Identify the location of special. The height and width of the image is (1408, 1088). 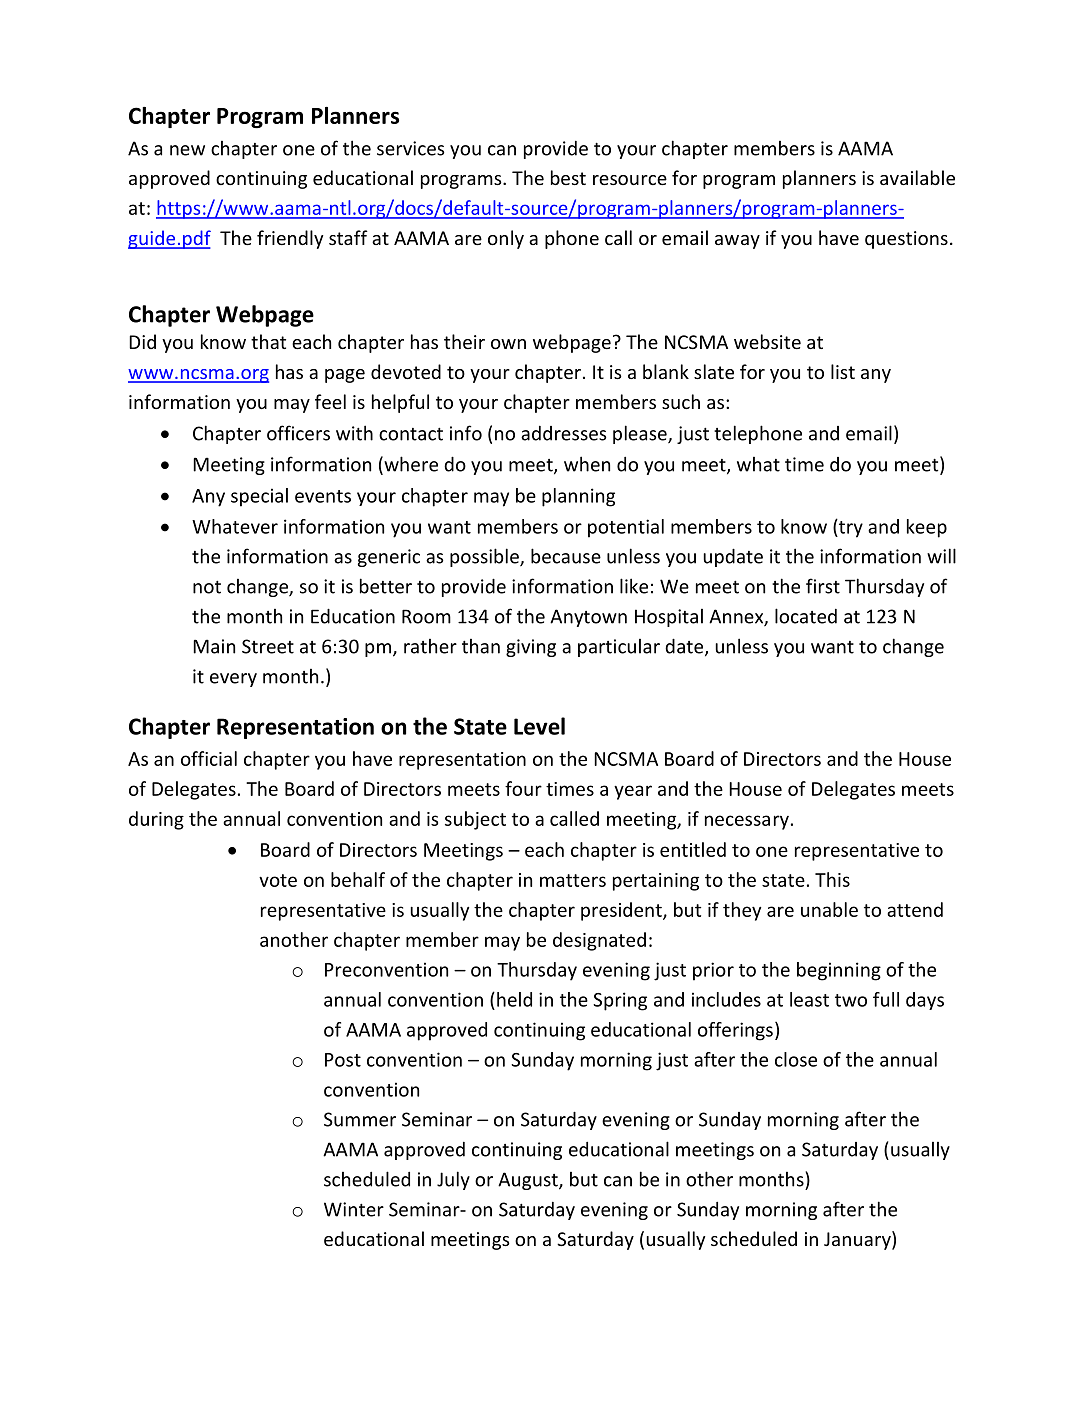
(259, 497).
